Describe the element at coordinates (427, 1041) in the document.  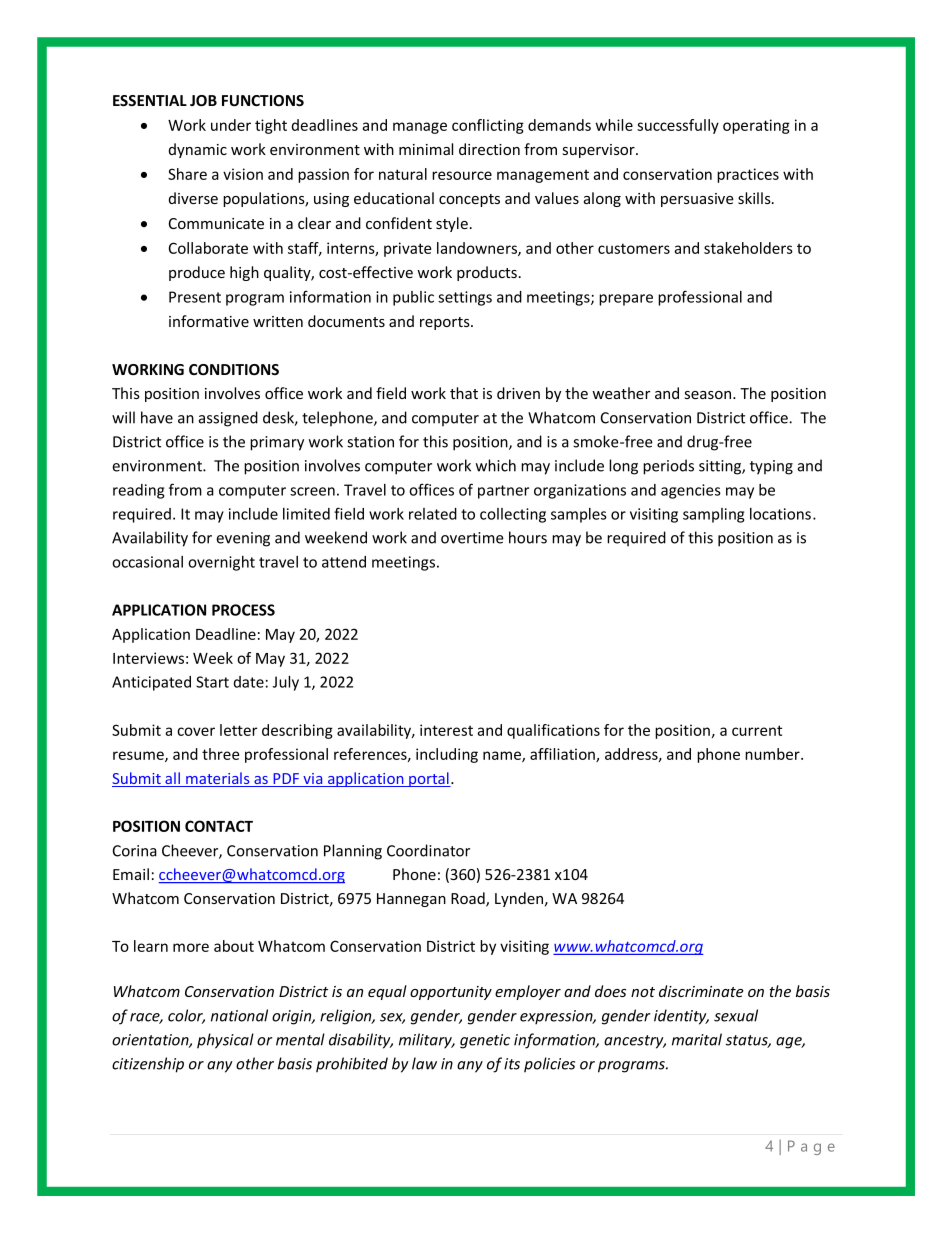
I see `military` at that location.
